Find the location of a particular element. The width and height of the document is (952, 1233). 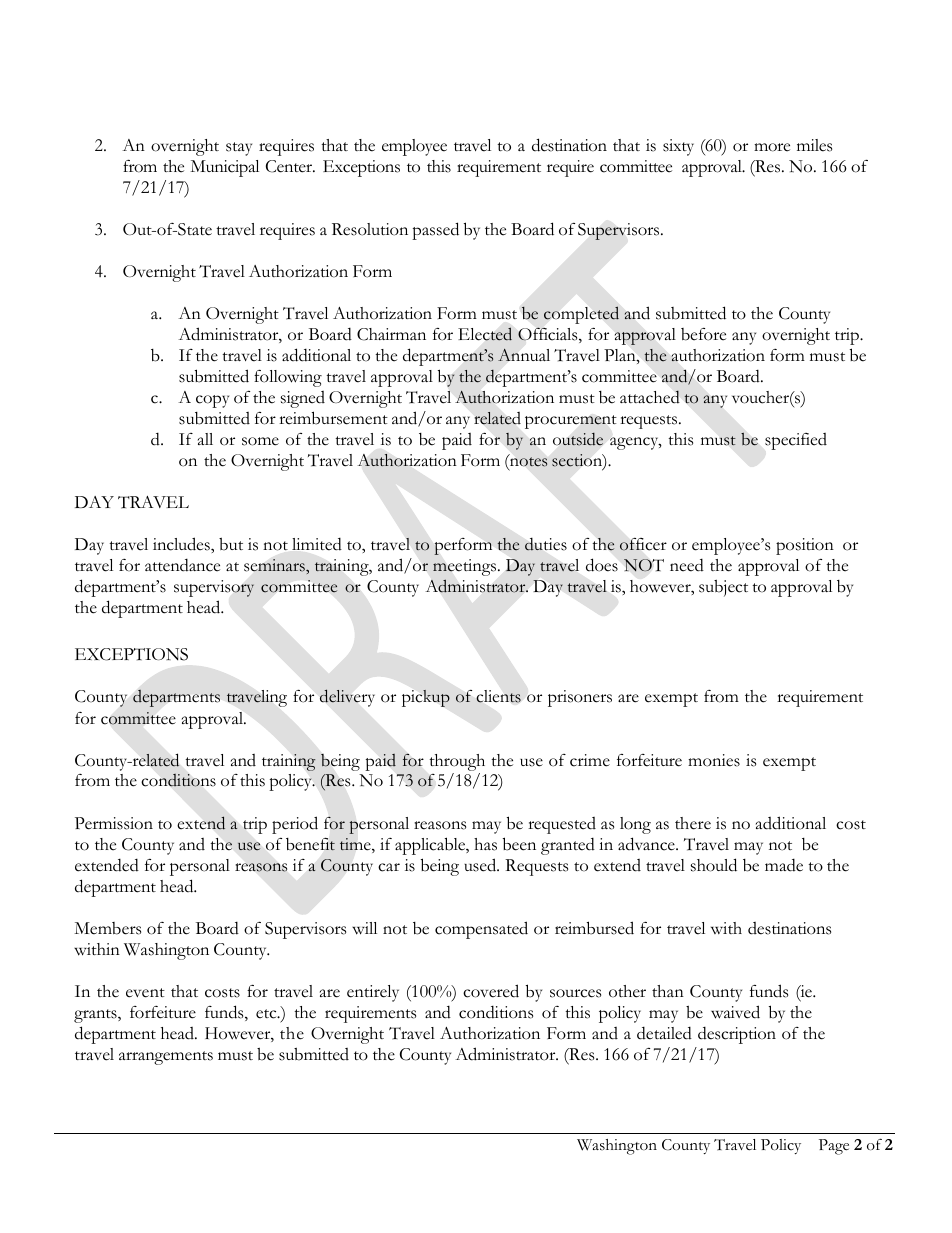

more is located at coordinates (772, 147).
